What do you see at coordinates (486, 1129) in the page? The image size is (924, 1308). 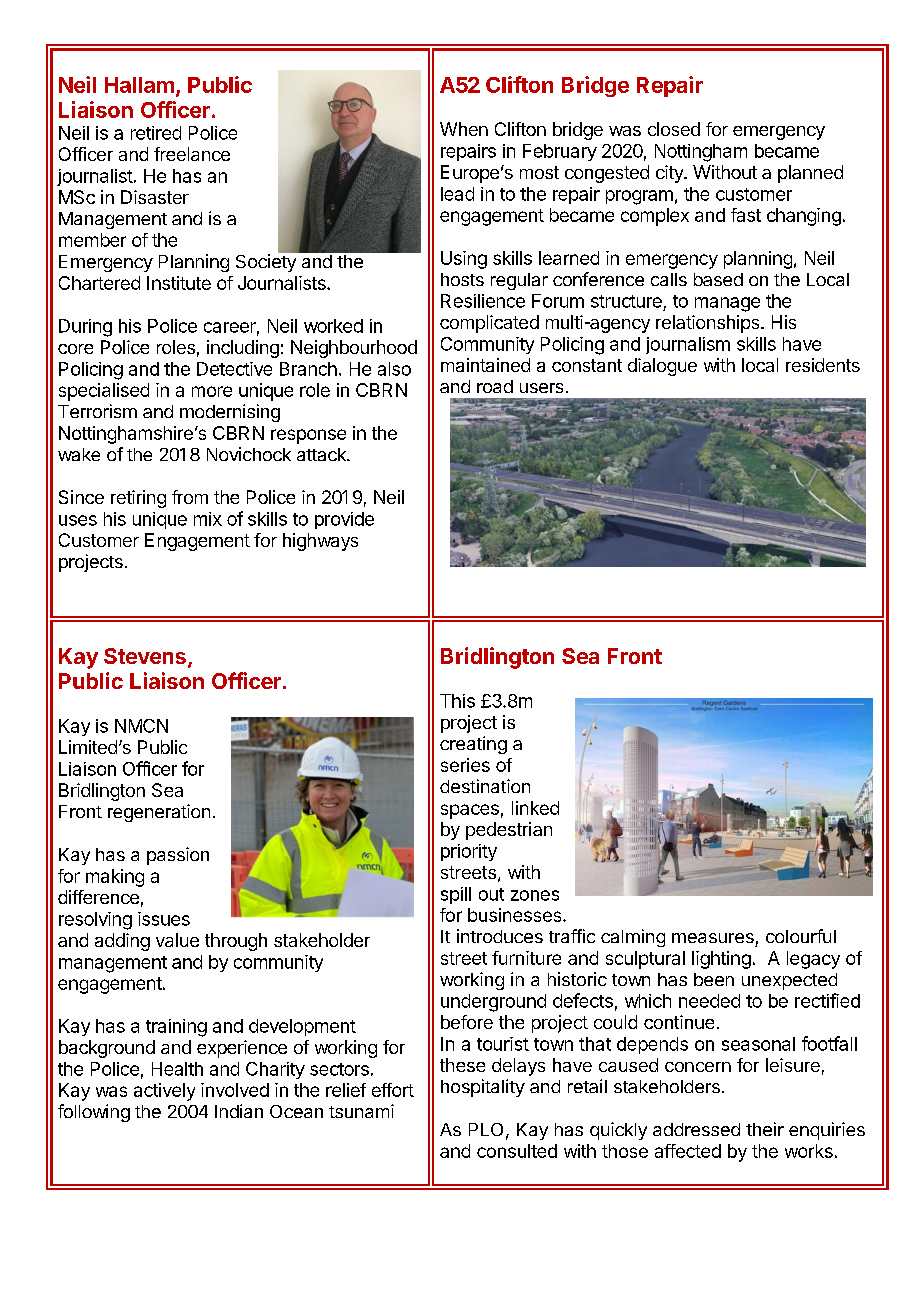 I see `PLO` at bounding box center [486, 1129].
